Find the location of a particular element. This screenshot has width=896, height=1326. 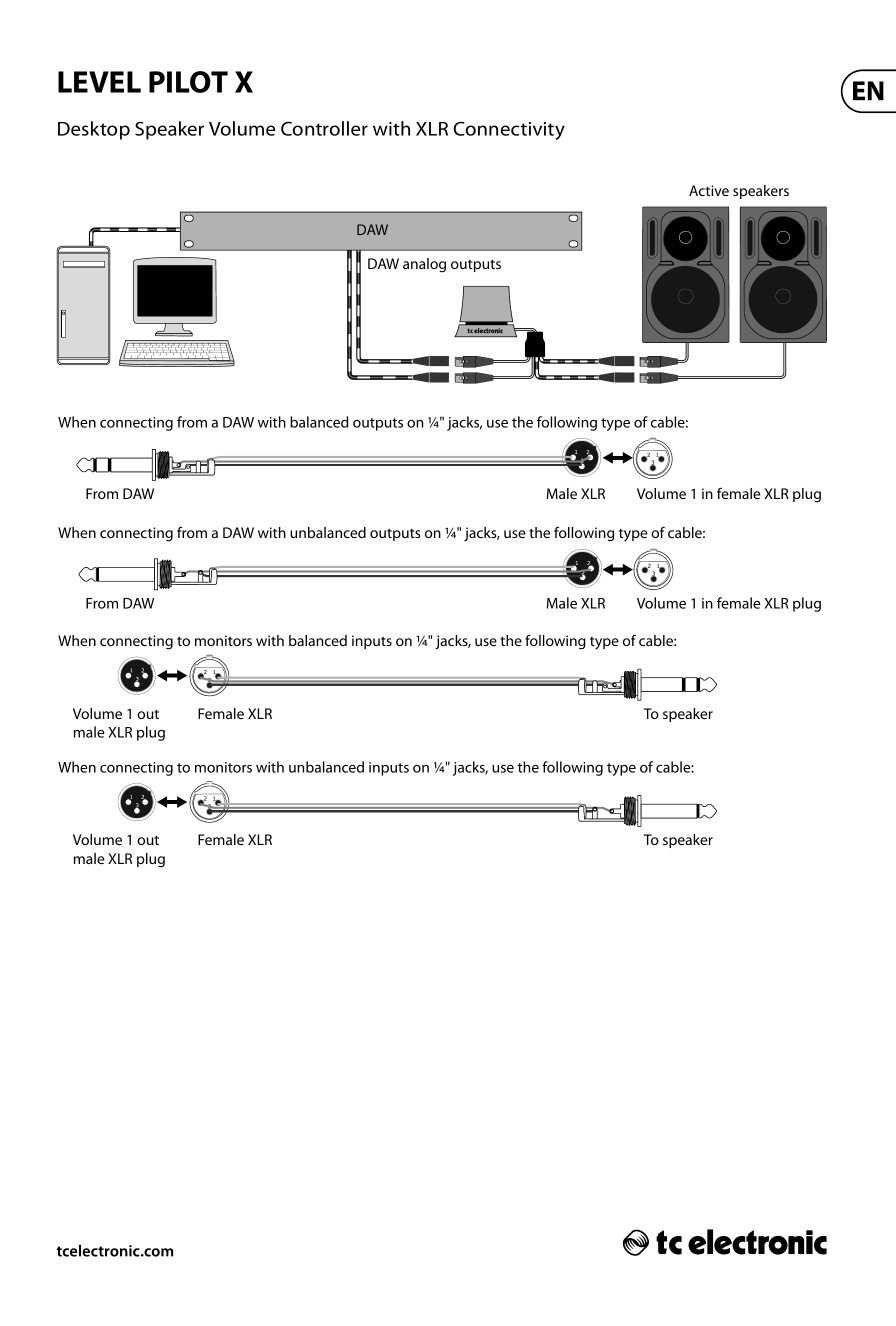

analog is located at coordinates (424, 265).
